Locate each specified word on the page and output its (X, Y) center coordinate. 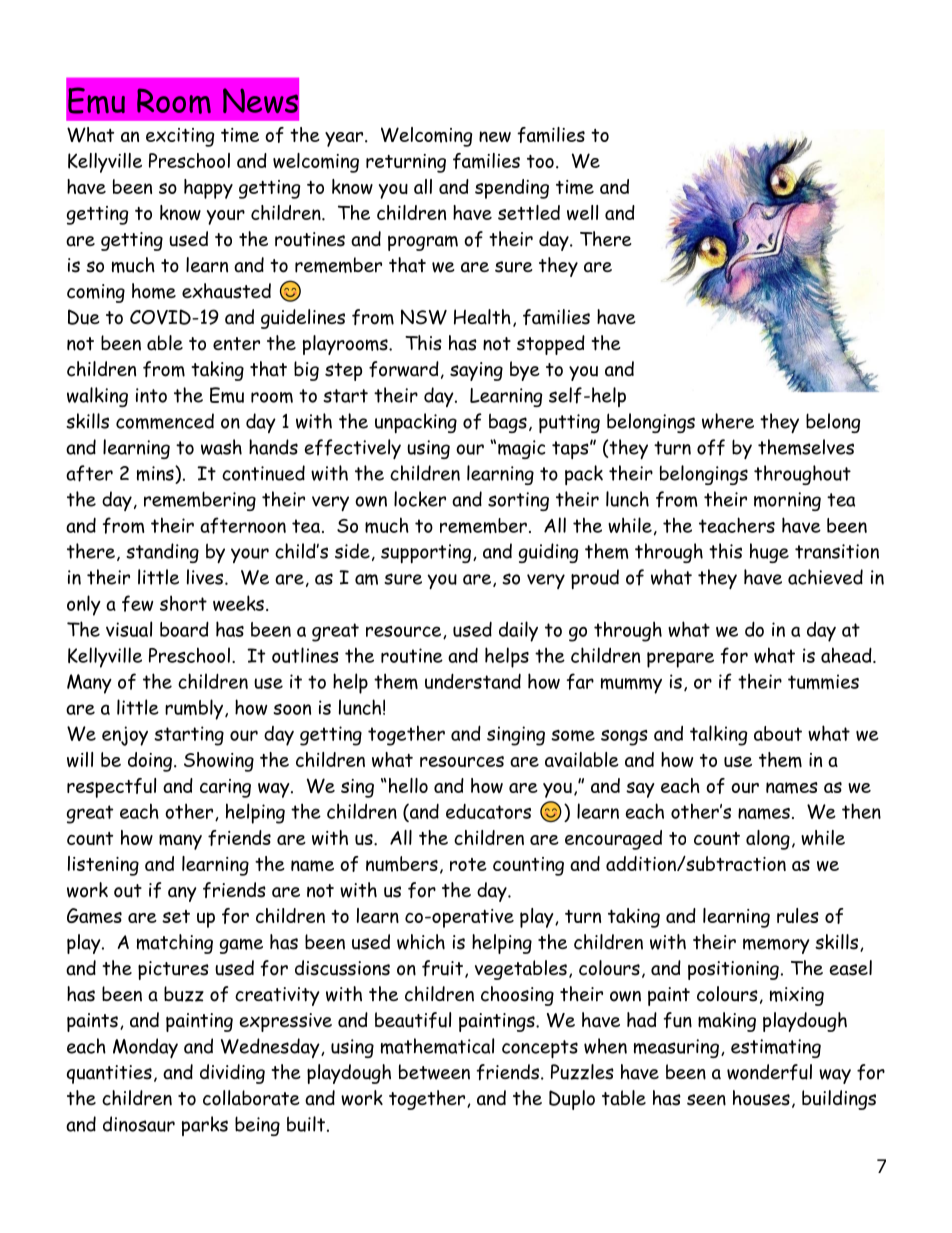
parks (205, 1126)
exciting (180, 137)
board (184, 629)
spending (512, 189)
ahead (847, 655)
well (582, 212)
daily (518, 631)
